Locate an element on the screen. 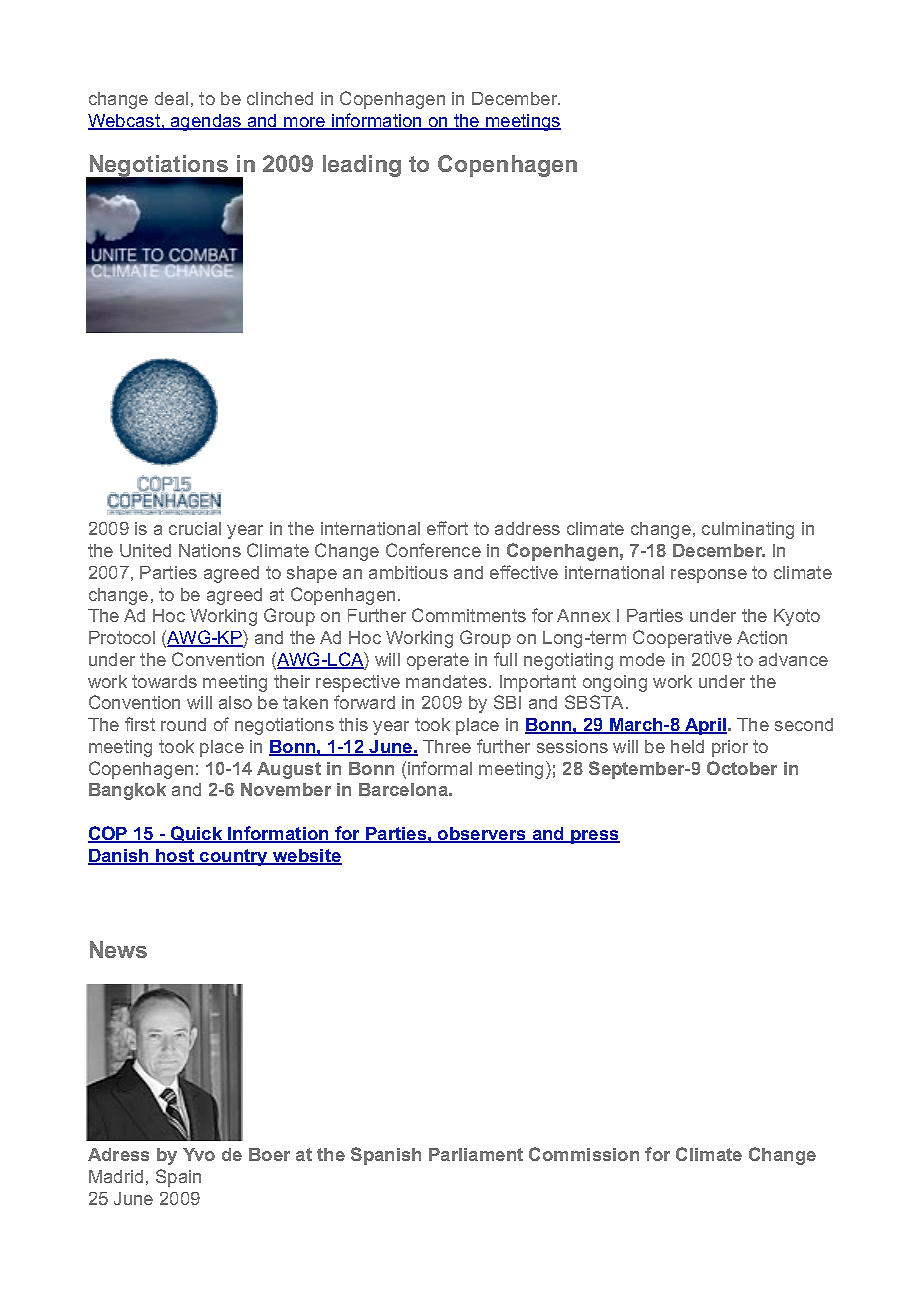 The image size is (924, 1308). Cooperative is located at coordinates (682, 639).
